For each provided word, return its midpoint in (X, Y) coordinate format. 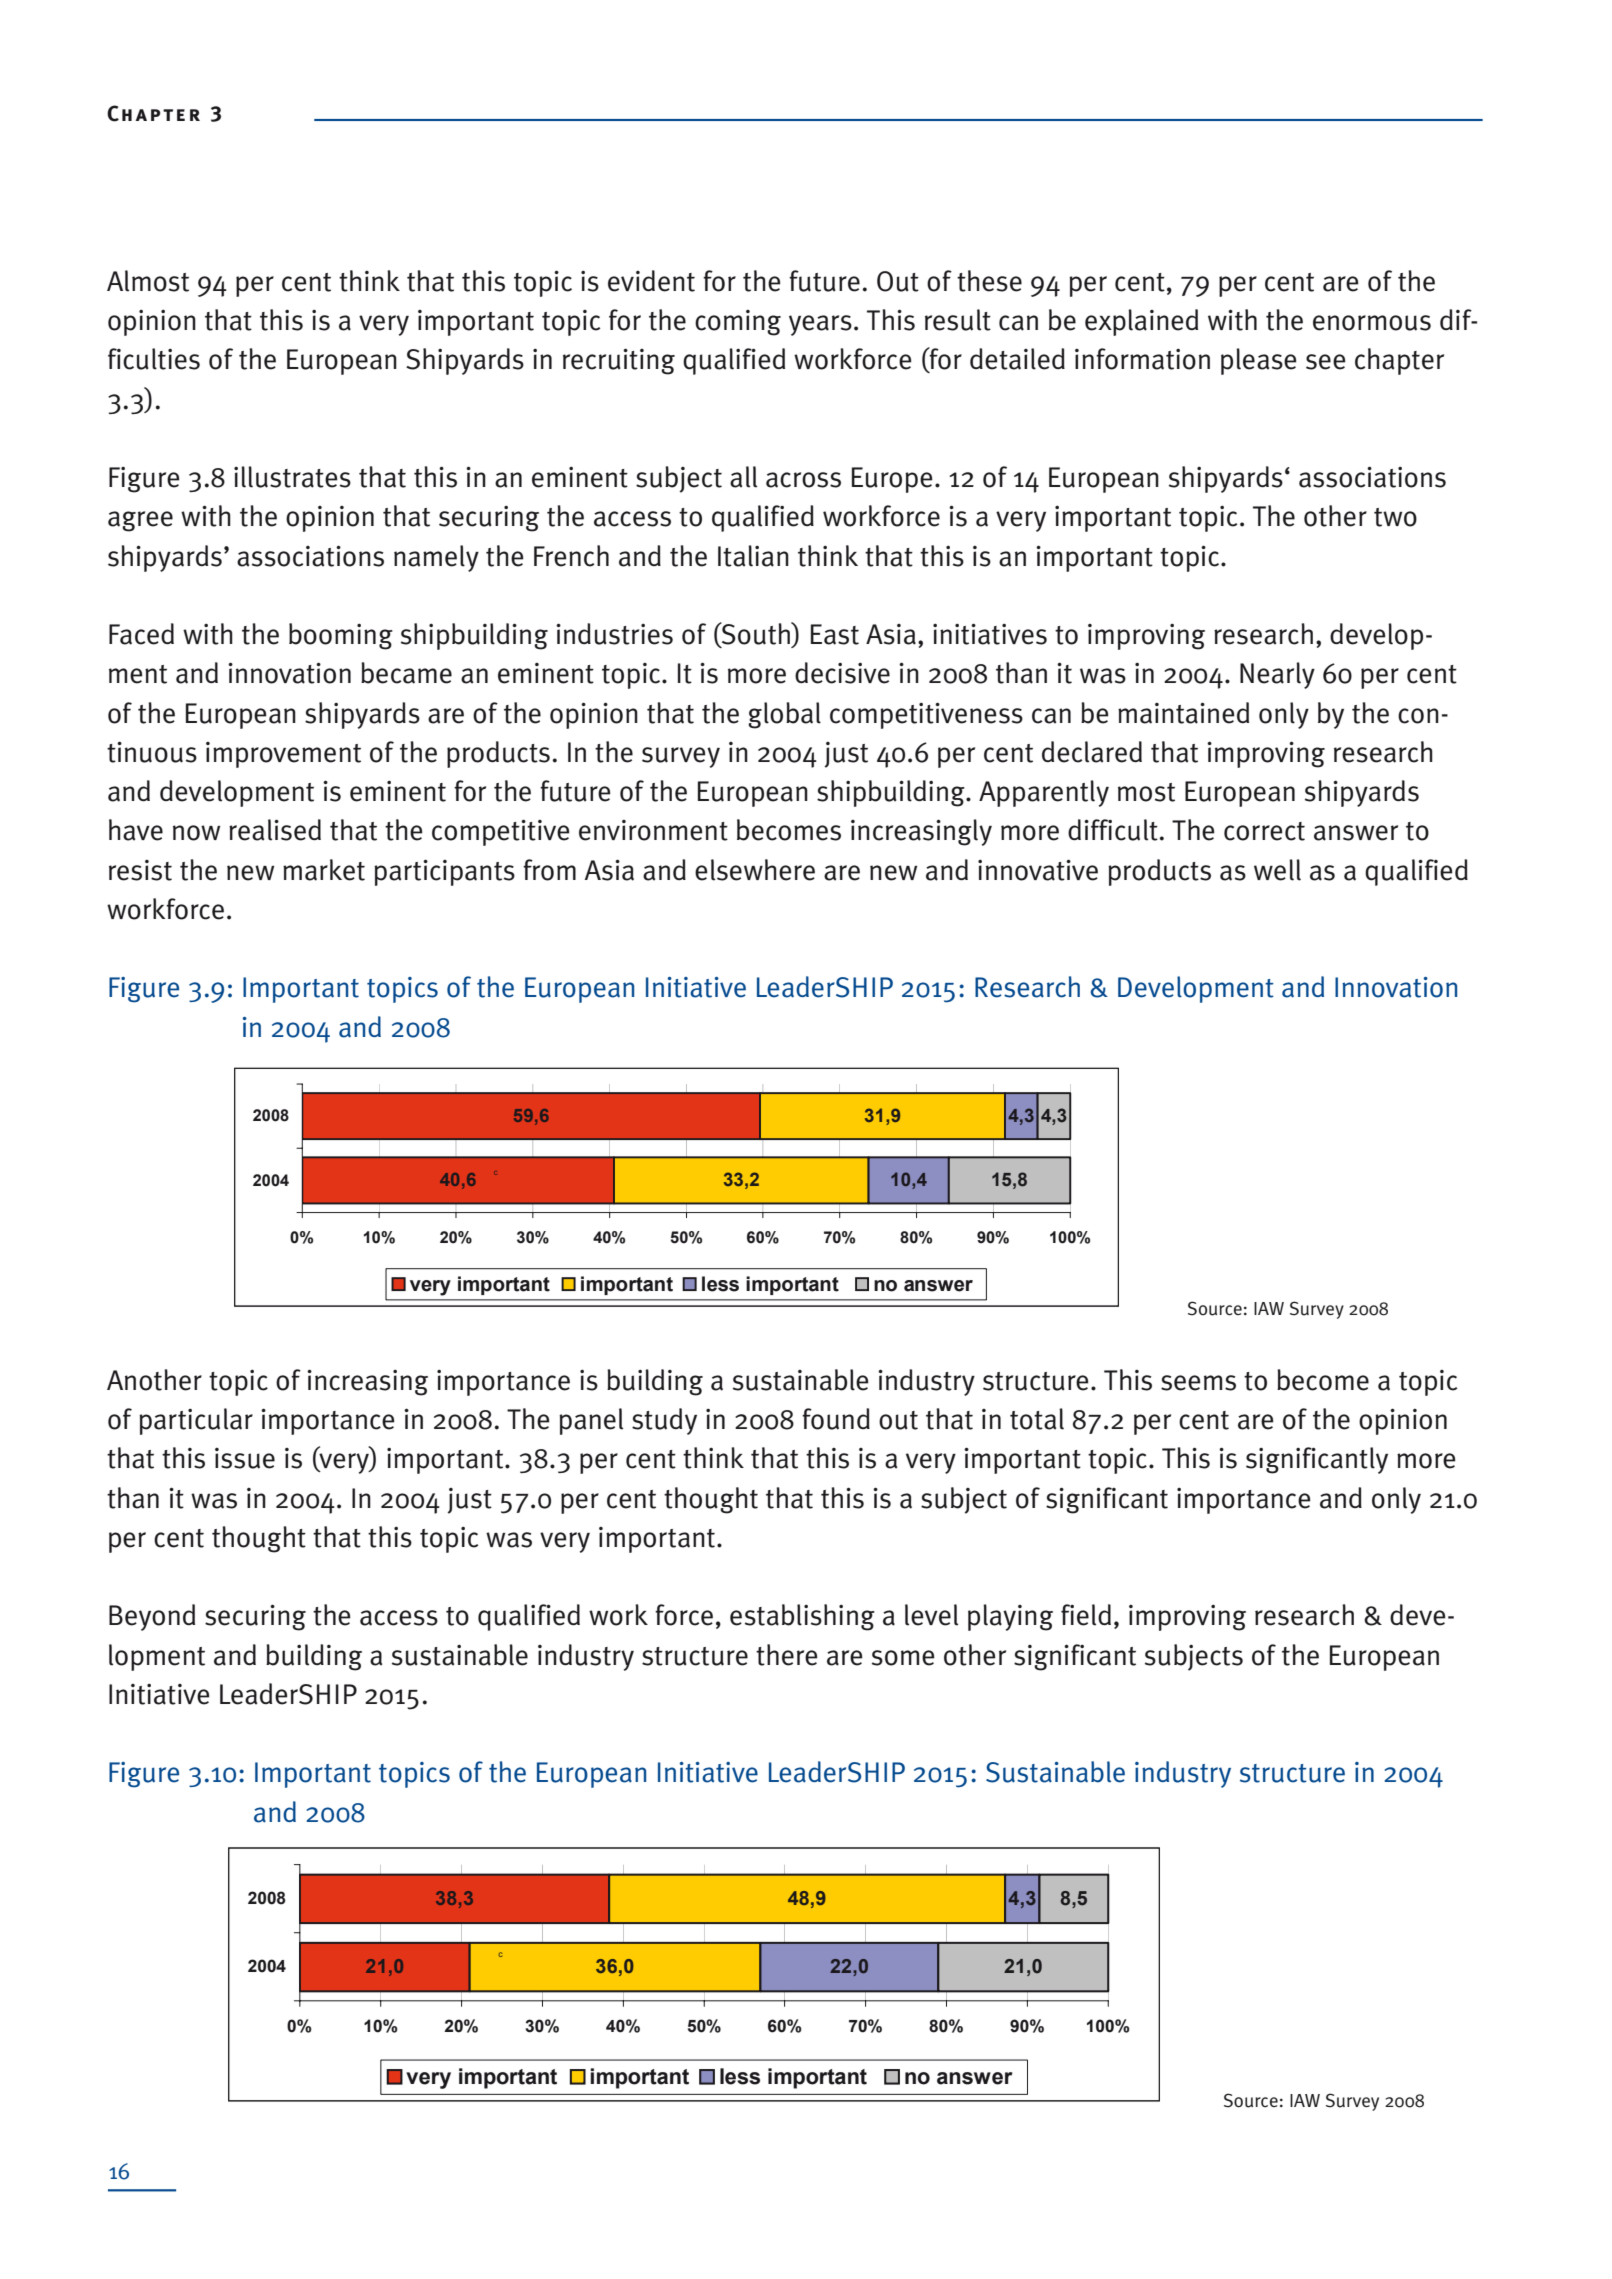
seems (1198, 1383)
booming (341, 636)
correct (1264, 831)
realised (275, 830)
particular (196, 1421)
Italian (753, 556)
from (549, 870)
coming (738, 323)
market (324, 870)
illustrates (292, 477)
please (1259, 361)
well (1277, 870)
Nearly (1277, 675)
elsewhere (755, 870)
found (836, 1419)
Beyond (152, 1617)
